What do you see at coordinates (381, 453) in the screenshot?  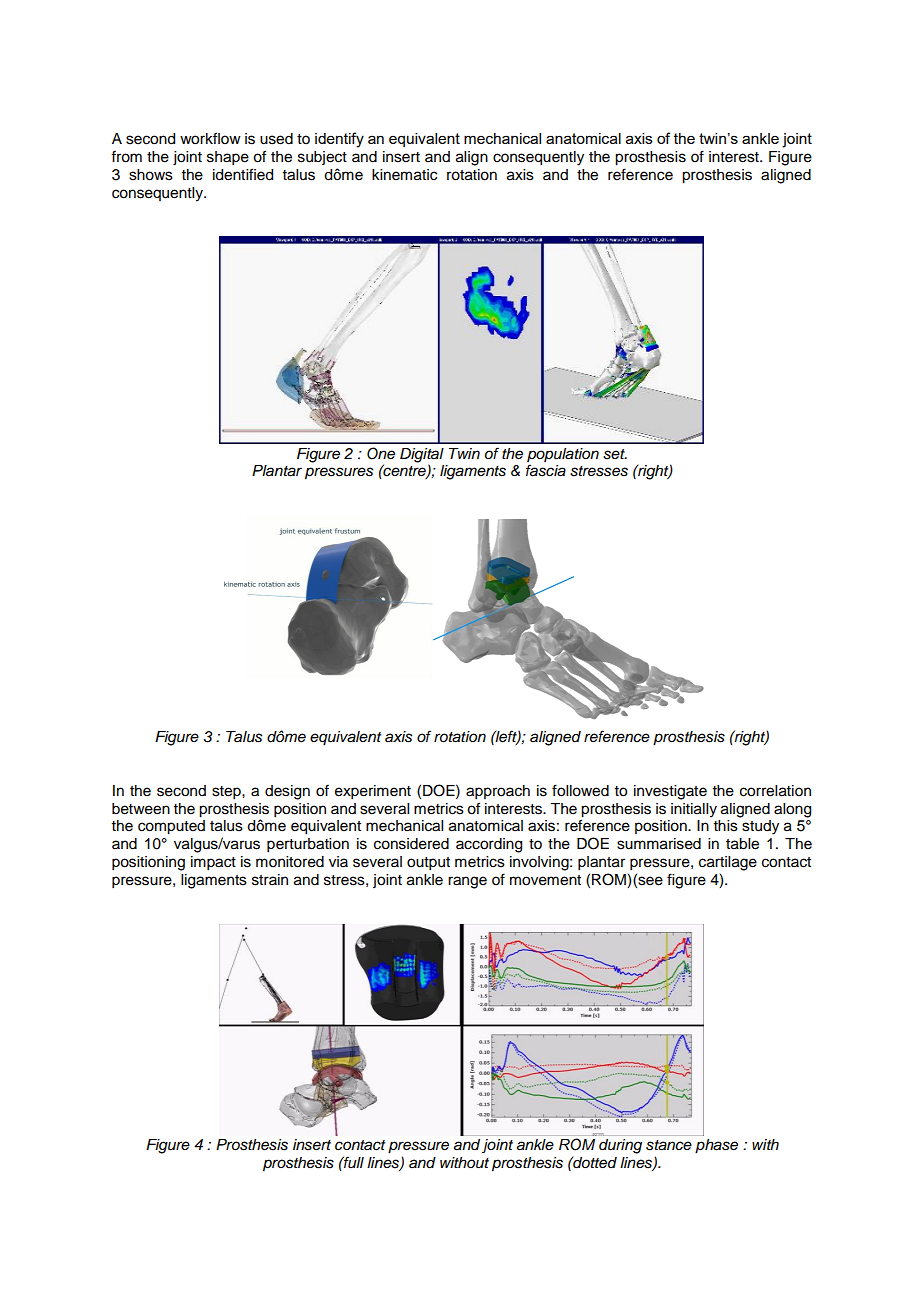 I see `One` at bounding box center [381, 453].
